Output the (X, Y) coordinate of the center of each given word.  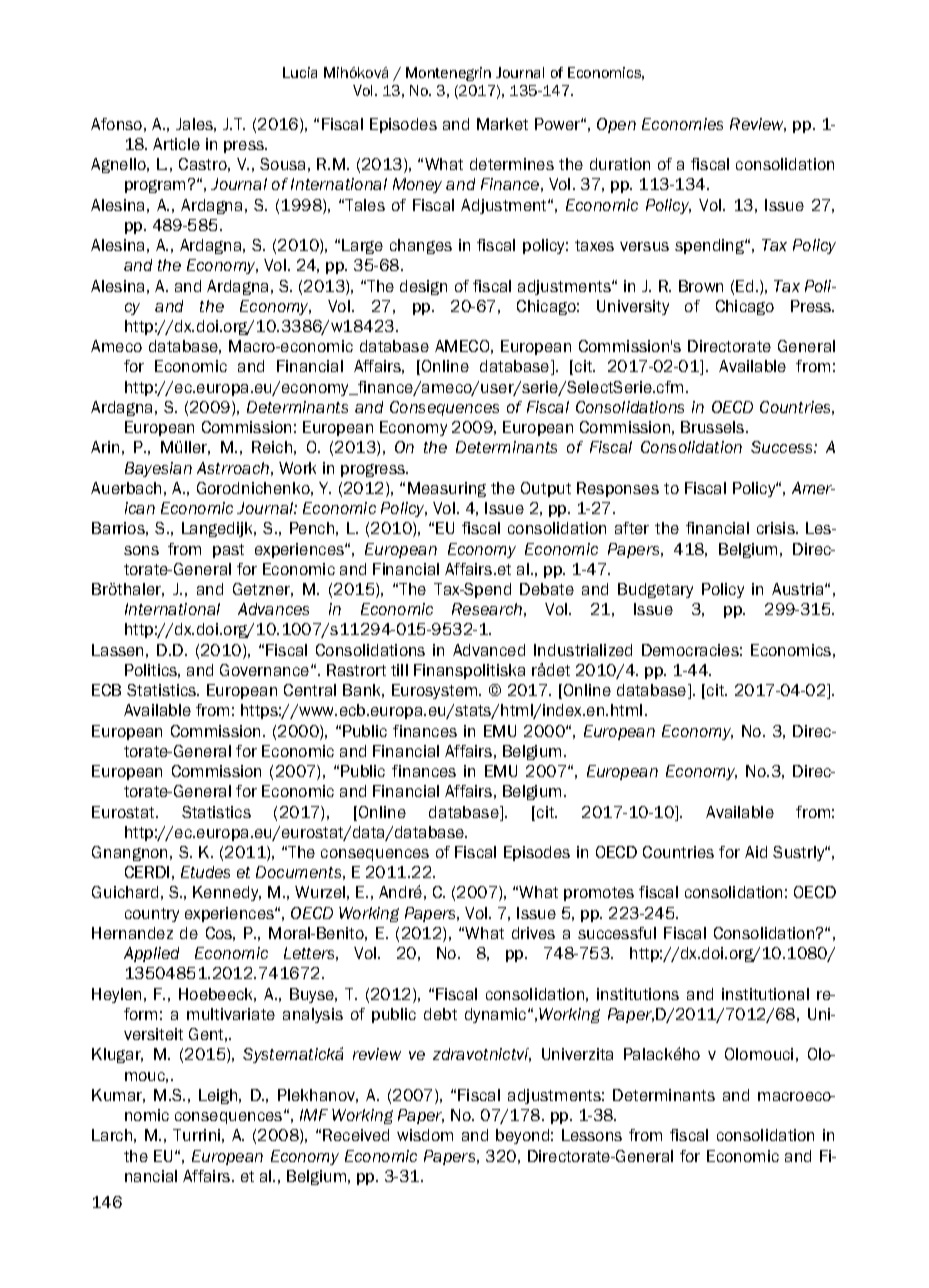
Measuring (447, 489)
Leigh (219, 1096)
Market (502, 124)
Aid (756, 852)
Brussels (714, 427)
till (399, 670)
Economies (682, 124)
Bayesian (158, 469)
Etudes (205, 872)
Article (176, 144)
